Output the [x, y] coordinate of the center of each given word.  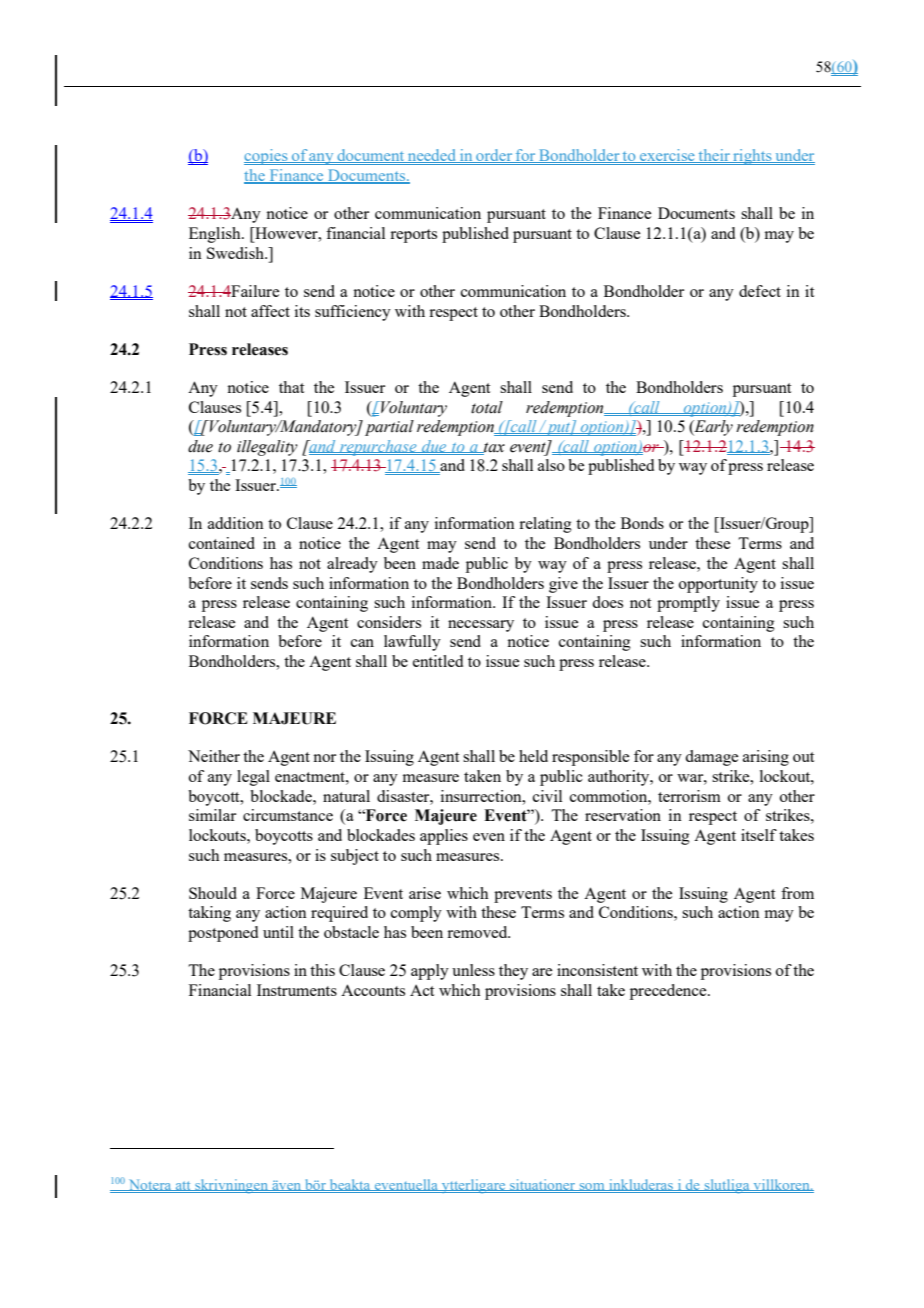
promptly [688, 604]
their [714, 156]
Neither [214, 756]
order [494, 156]
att [183, 1186]
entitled [438, 661]
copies [267, 157]
